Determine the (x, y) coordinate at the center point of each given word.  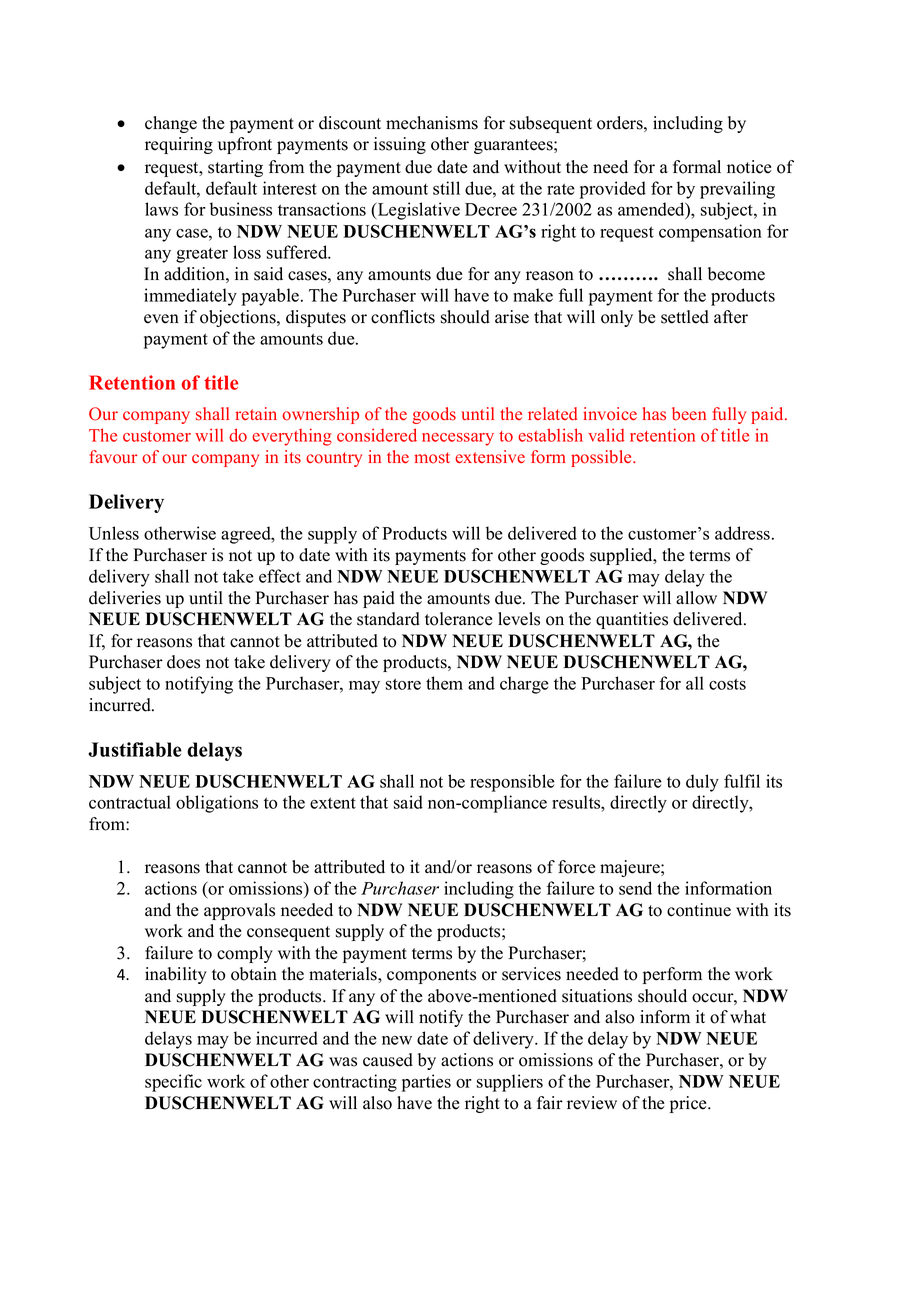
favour (113, 457)
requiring (179, 145)
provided (613, 190)
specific (173, 1083)
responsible (512, 783)
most (432, 458)
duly (702, 783)
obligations (217, 804)
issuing (400, 145)
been (689, 414)
